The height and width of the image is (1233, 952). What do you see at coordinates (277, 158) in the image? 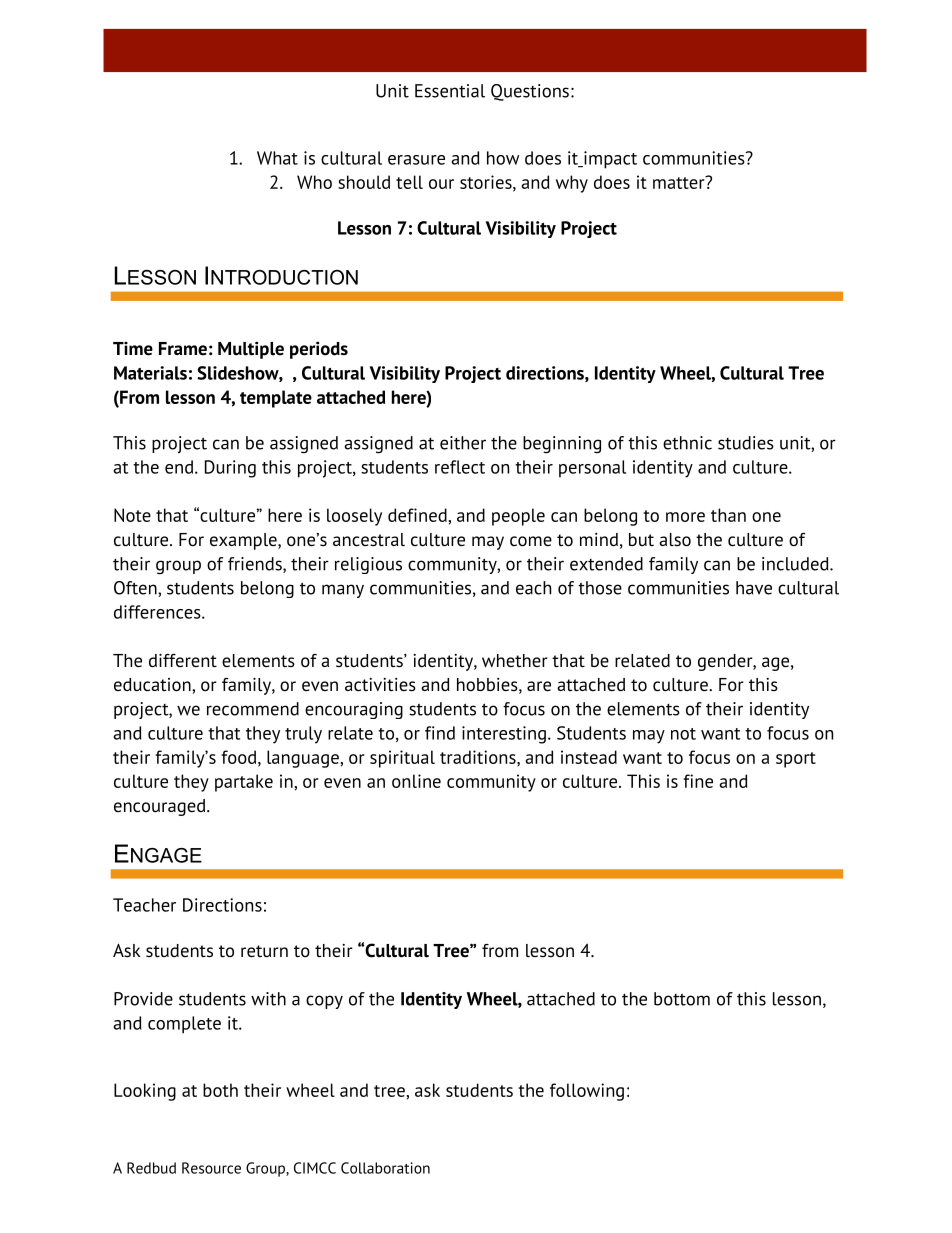
I see `What` at bounding box center [277, 158].
